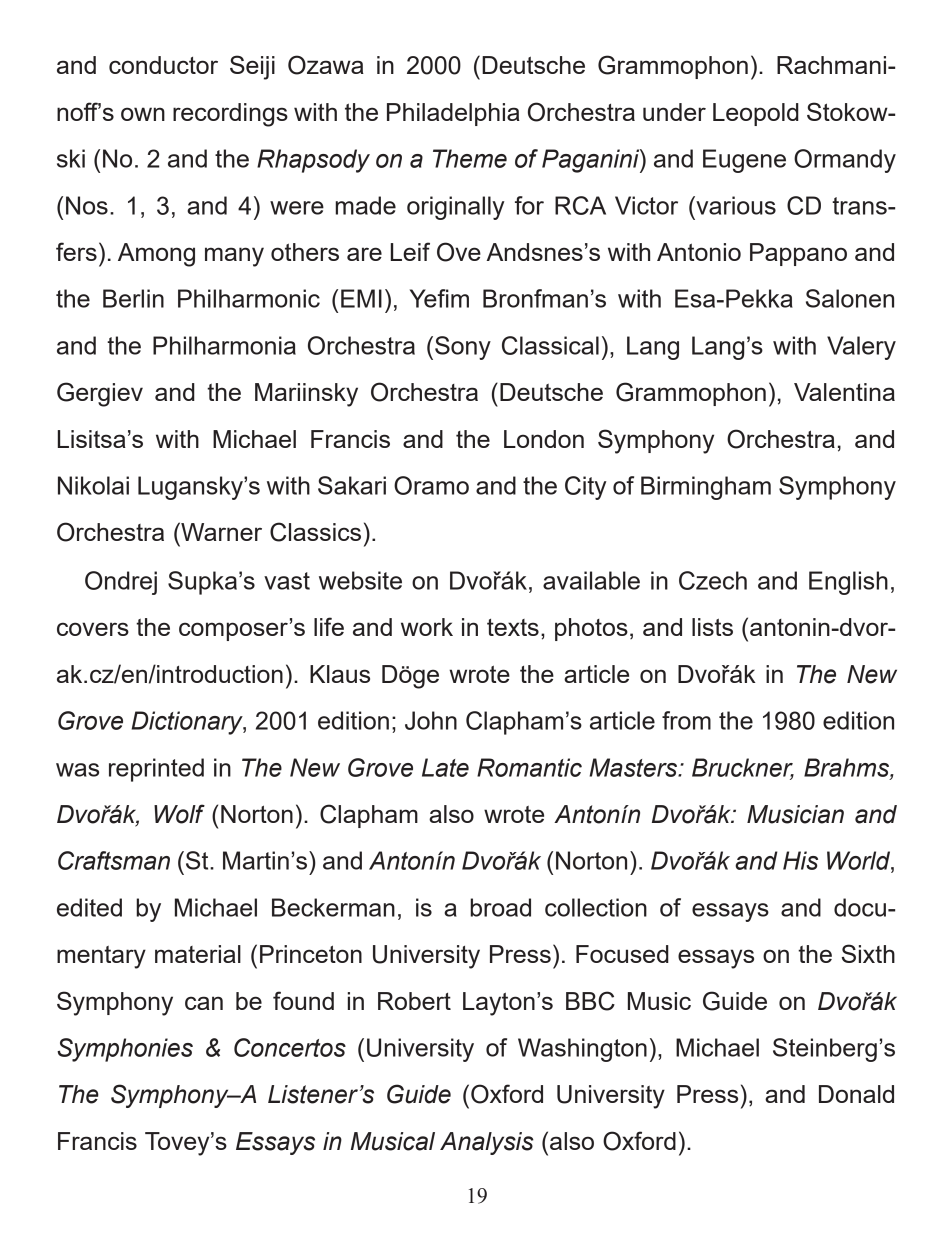 Image resolution: width=952 pixels, height=1233 pixels. I want to click on Ondrej, so click(121, 583).
